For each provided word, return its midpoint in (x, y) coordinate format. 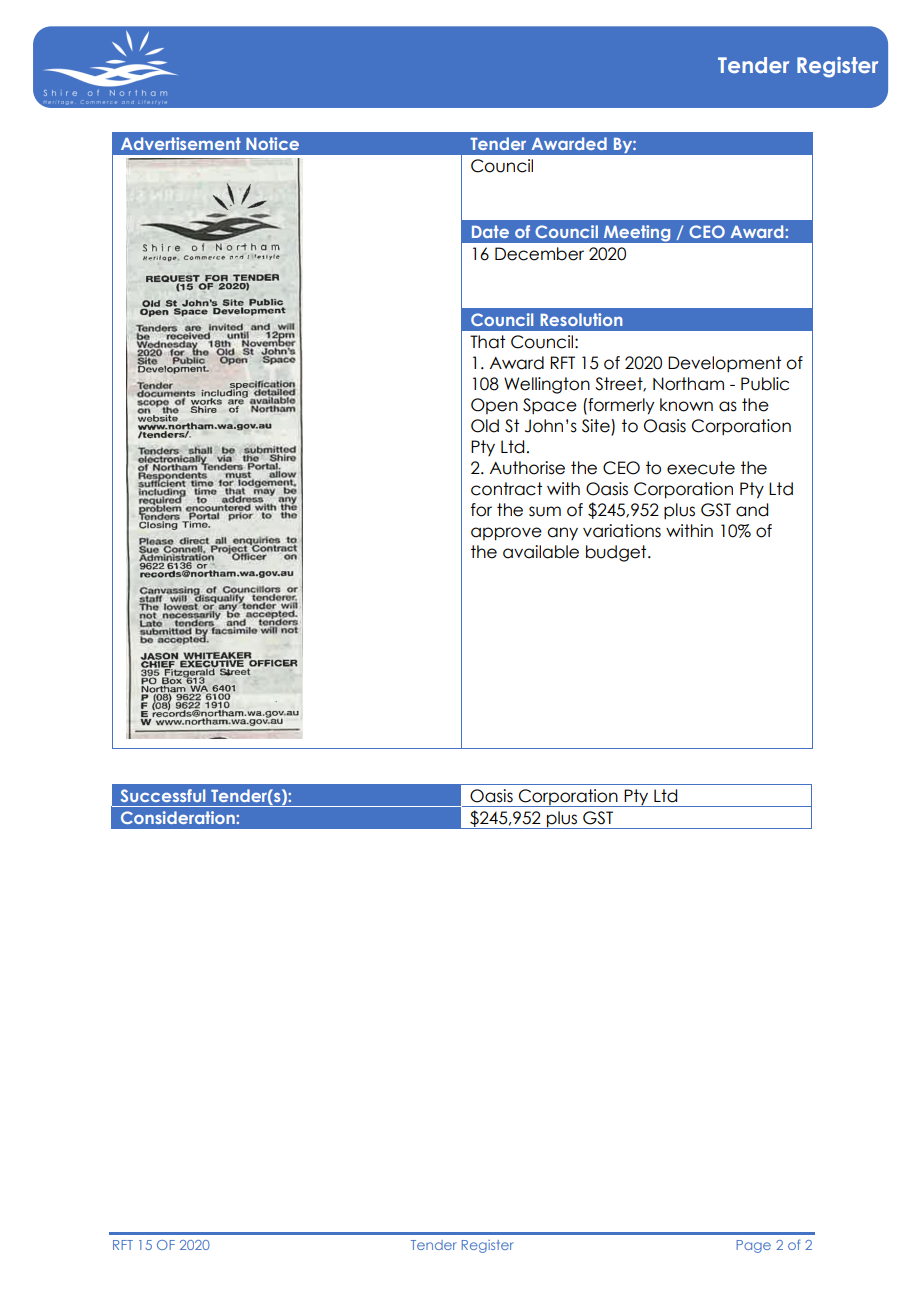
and (752, 510)
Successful (163, 795)
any (562, 533)
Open (494, 406)
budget (617, 553)
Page (753, 1246)
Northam (688, 384)
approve (506, 534)
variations (622, 531)
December (539, 254)
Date (490, 231)
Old (485, 426)
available (541, 552)
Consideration (179, 817)
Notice (272, 143)
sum (545, 511)
